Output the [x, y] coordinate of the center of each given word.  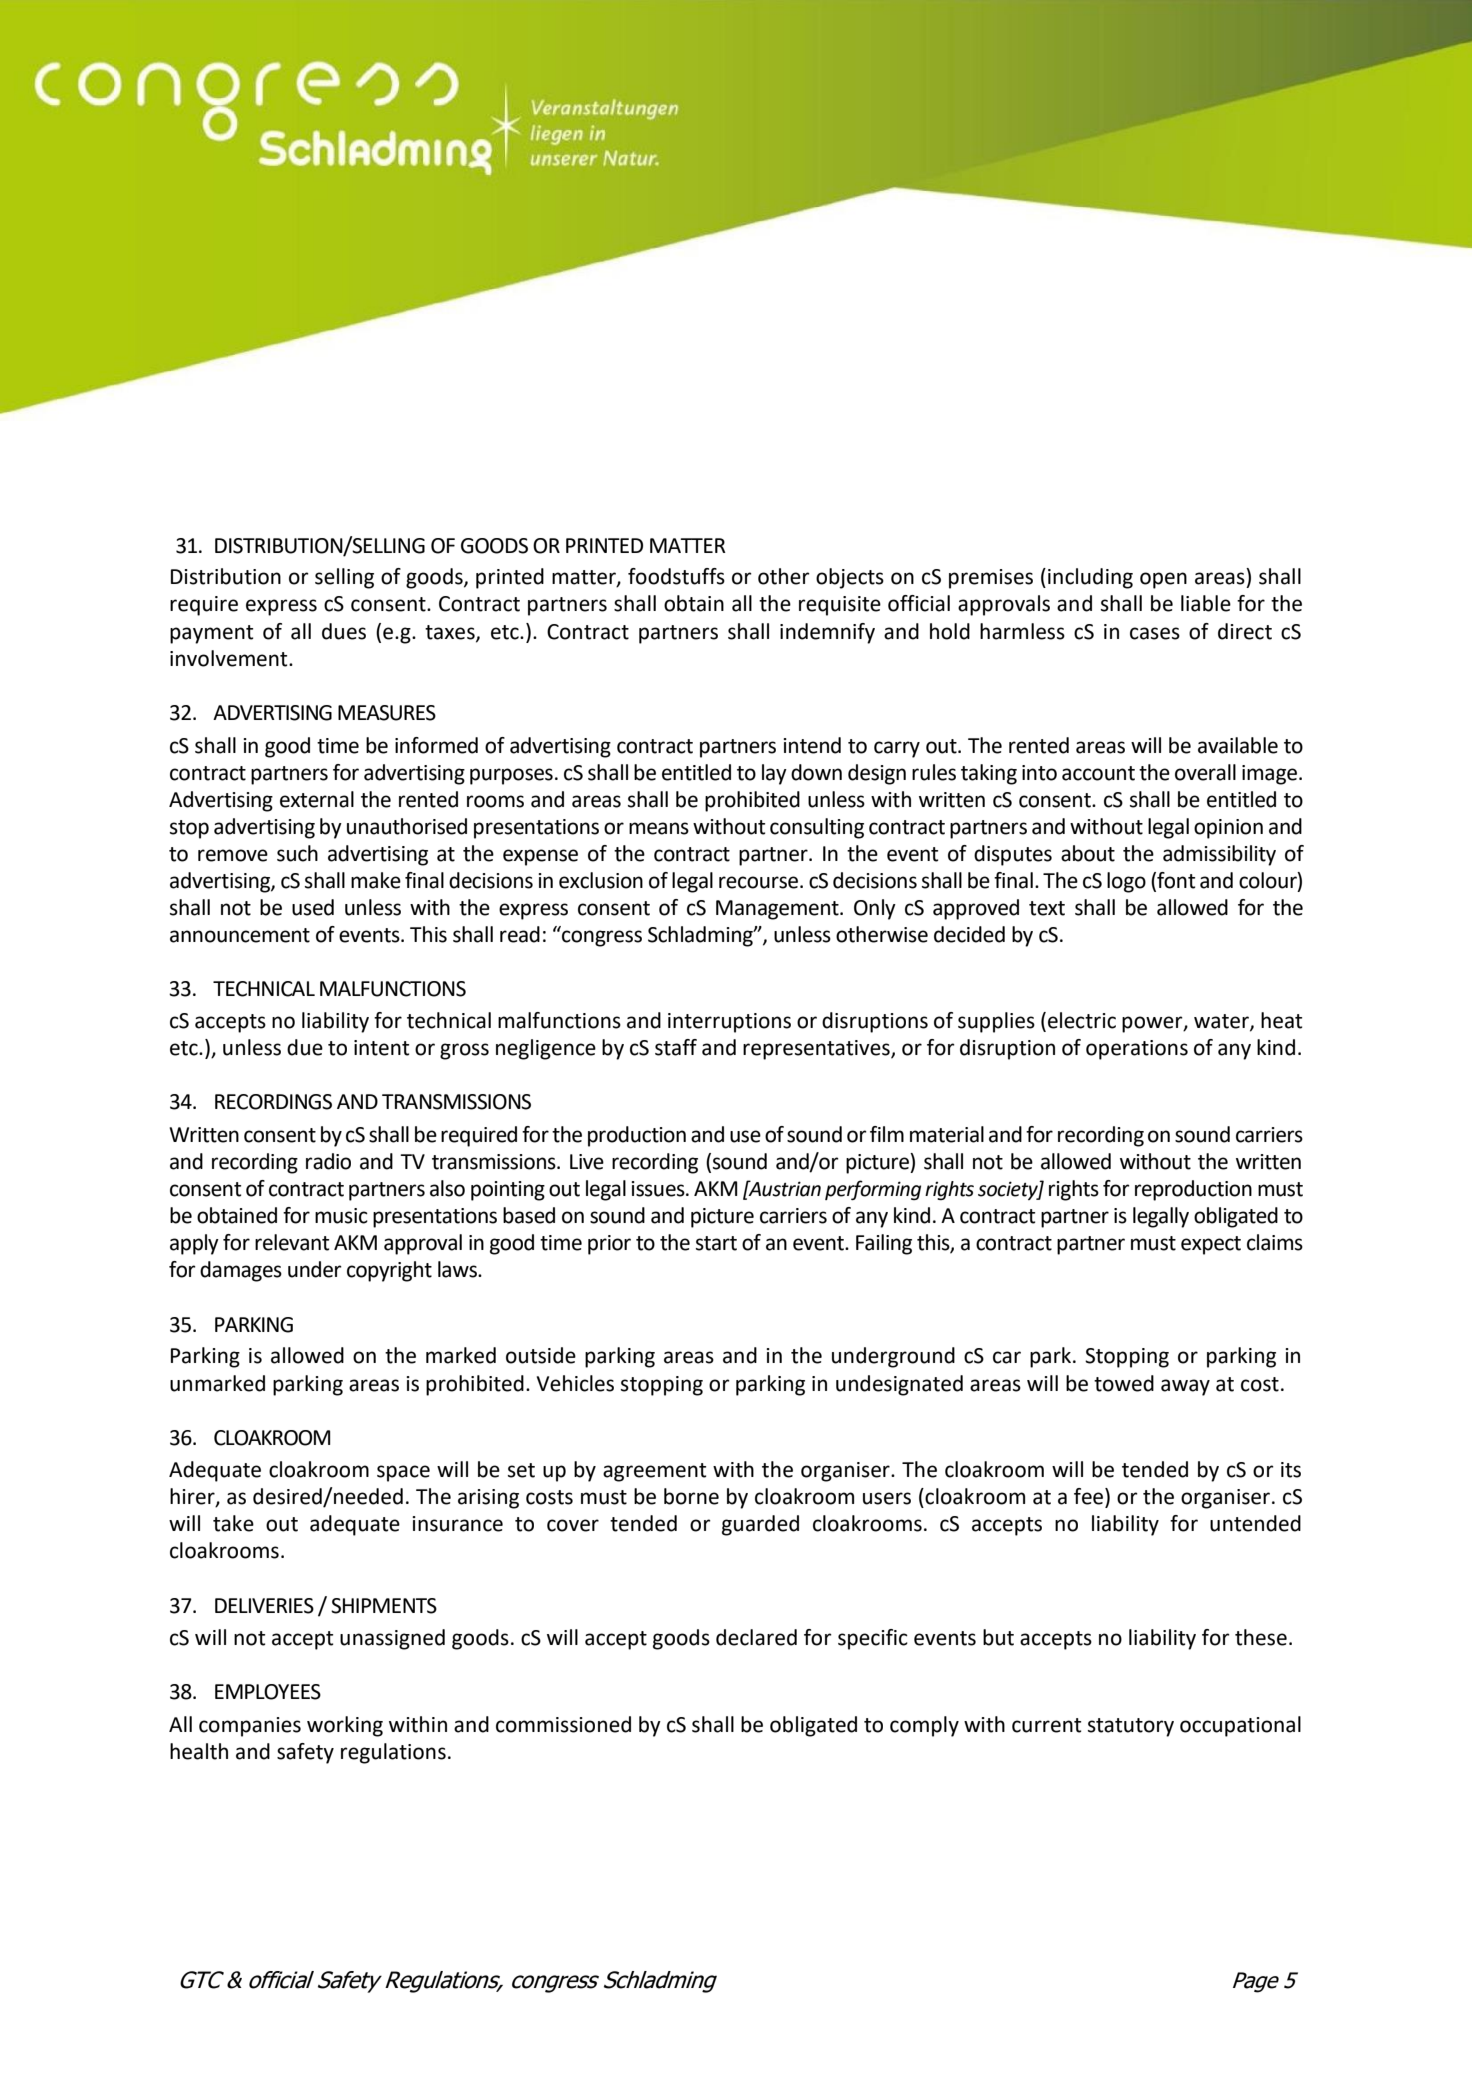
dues [344, 631]
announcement [240, 935]
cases [1155, 633]
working [345, 1726]
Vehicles [575, 1383]
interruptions [729, 1023]
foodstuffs [676, 576]
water [1222, 1022]
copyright [389, 1271]
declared [756, 1637]
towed [1124, 1383]
